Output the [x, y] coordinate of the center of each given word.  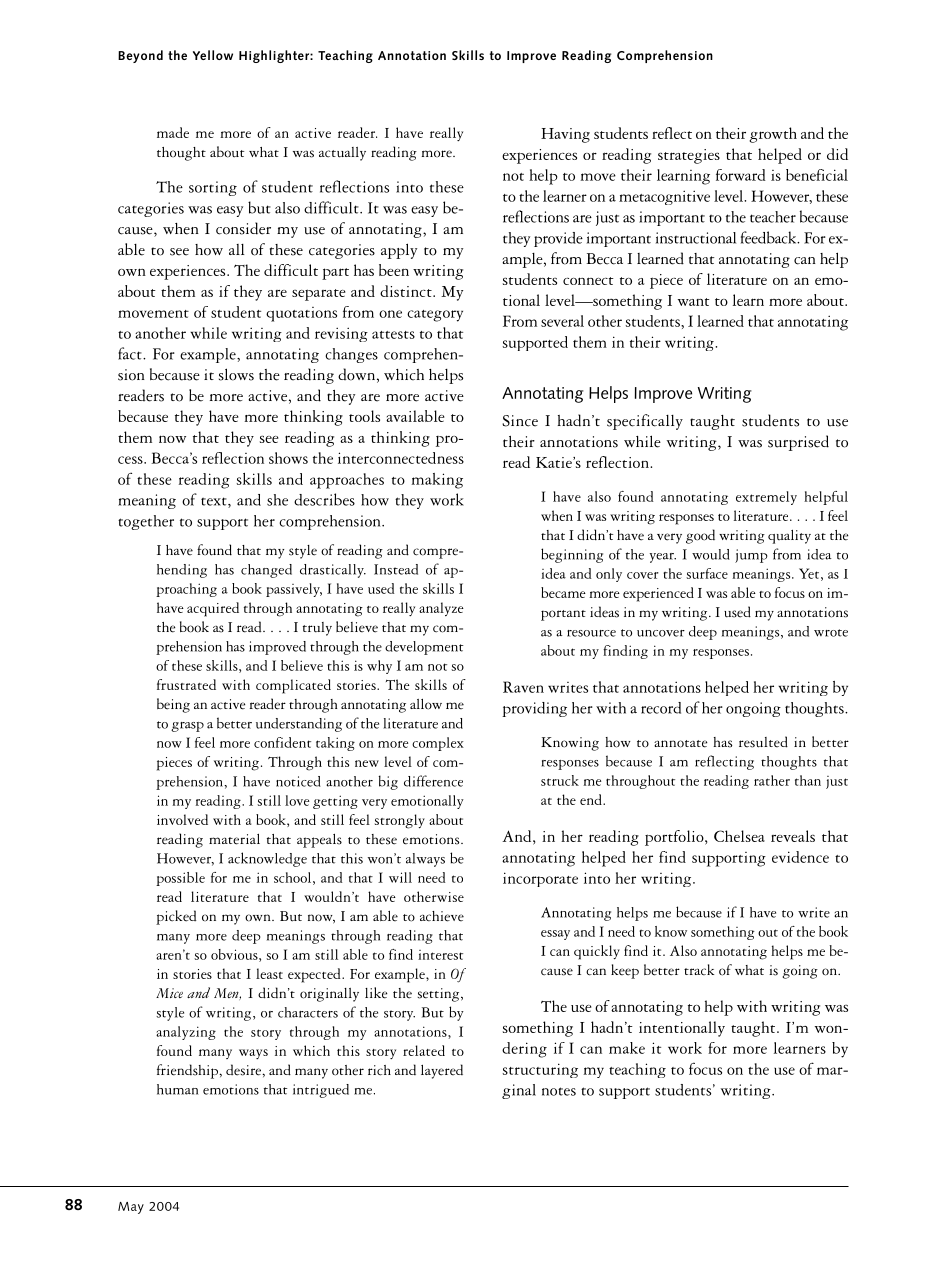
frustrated [186, 684]
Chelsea [739, 836]
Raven [523, 687]
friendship [188, 1071]
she [277, 500]
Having [565, 135]
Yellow [213, 55]
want [694, 302]
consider [243, 228]
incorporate [540, 879]
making [437, 481]
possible [180, 879]
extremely [766, 498]
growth [773, 135]
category [435, 316]
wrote [831, 633]
